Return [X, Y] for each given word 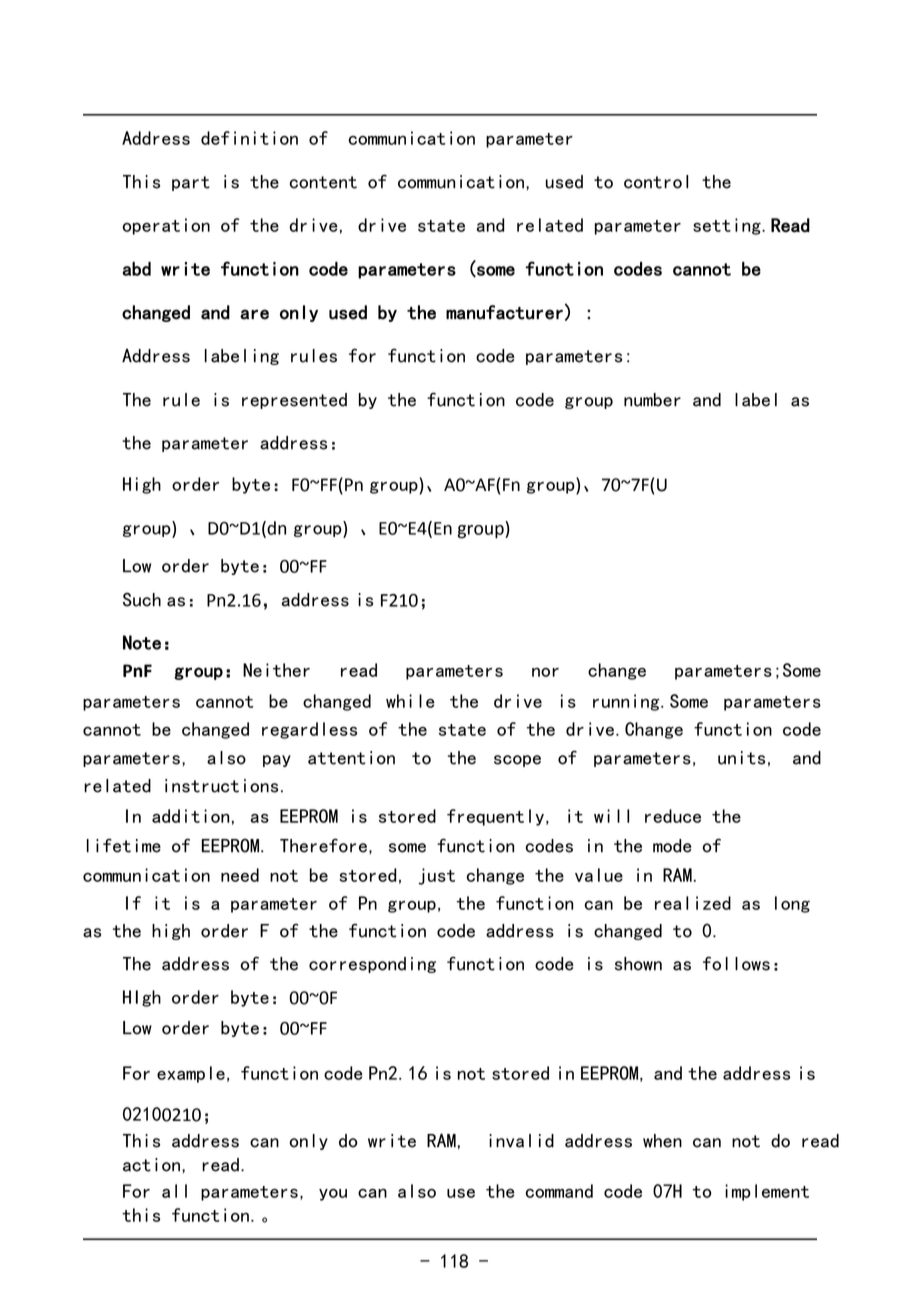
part [191, 183]
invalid [521, 1141]
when [662, 1141]
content [323, 182]
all [174, 1191]
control [656, 182]
